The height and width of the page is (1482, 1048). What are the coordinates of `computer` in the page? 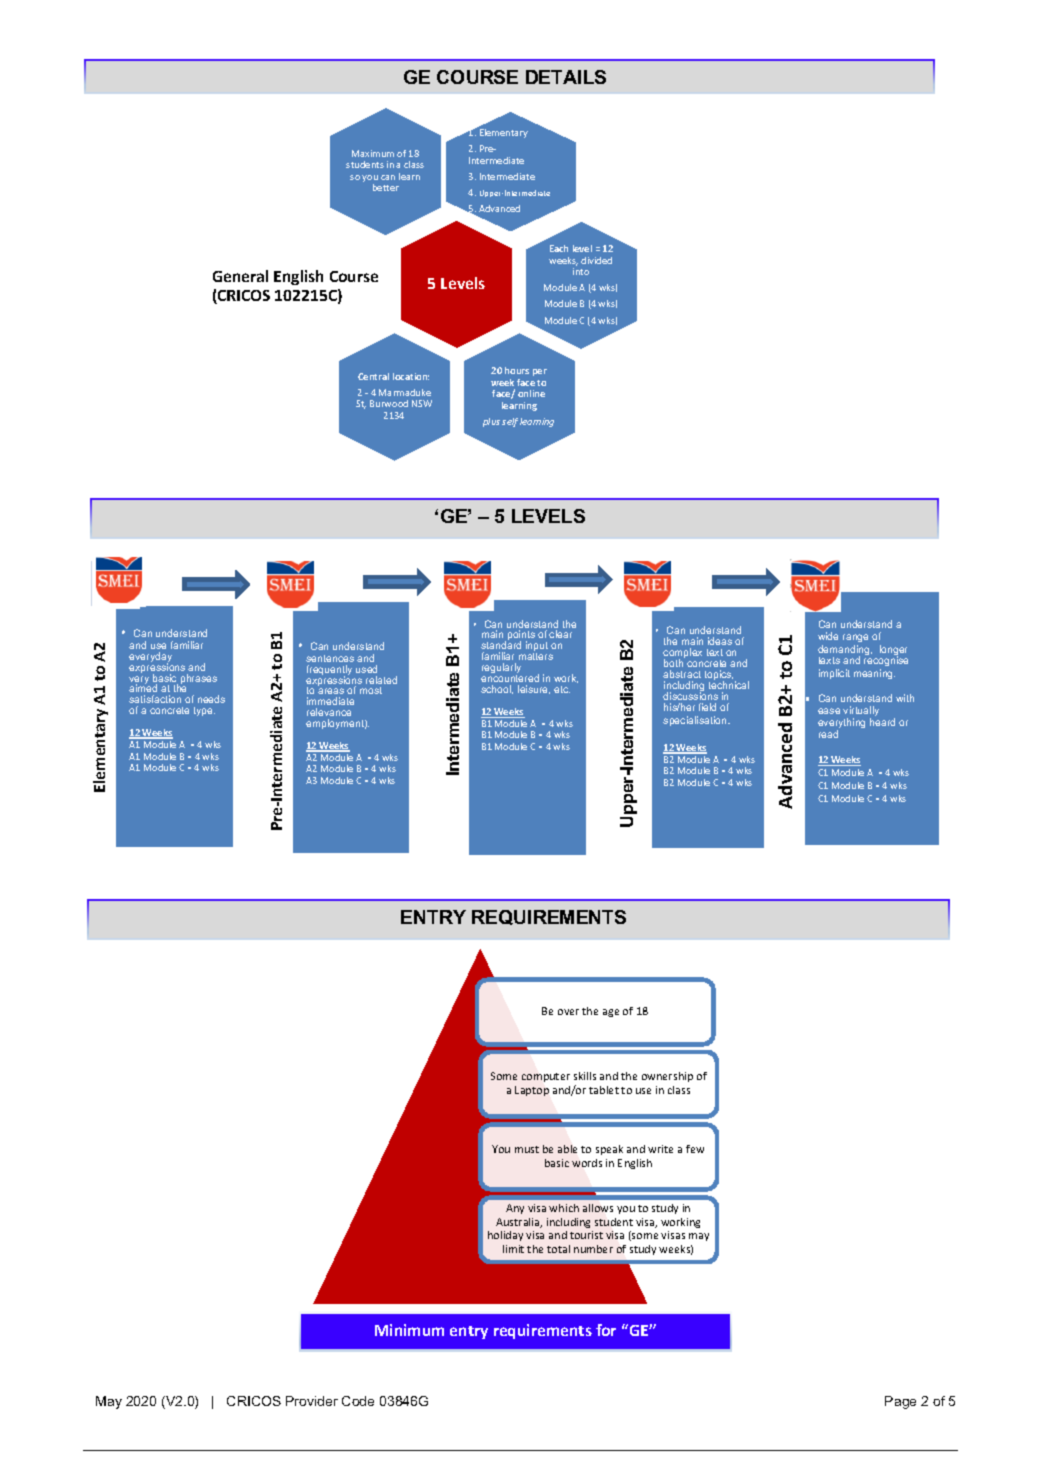 It's located at (546, 1077).
